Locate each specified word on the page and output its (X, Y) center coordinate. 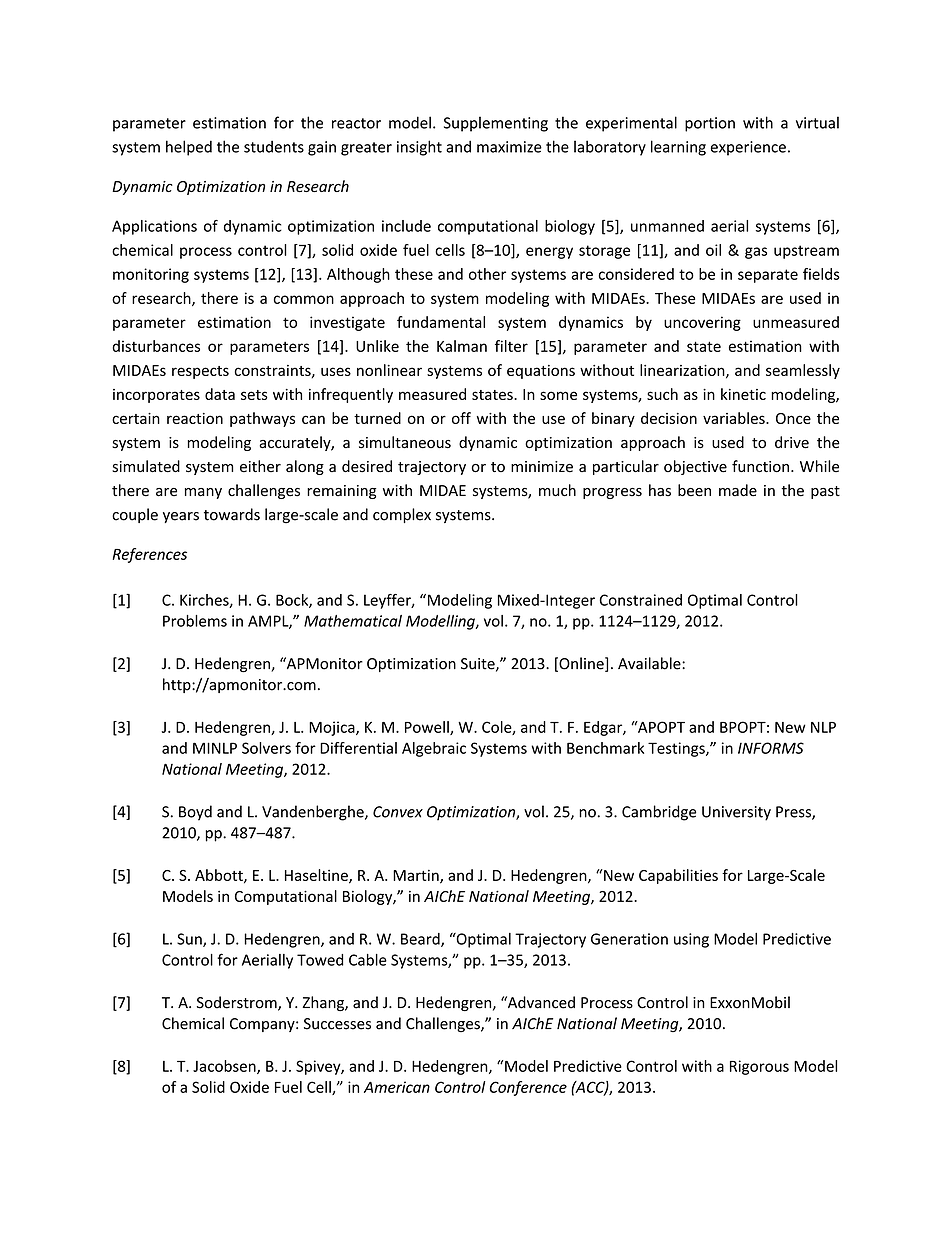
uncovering (702, 323)
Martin (417, 876)
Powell (428, 728)
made (738, 490)
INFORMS (771, 748)
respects (200, 372)
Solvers (266, 748)
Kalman (462, 346)
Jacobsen (225, 1067)
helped (189, 148)
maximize (509, 147)
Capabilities (678, 876)
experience (748, 148)
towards (232, 514)
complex (402, 515)
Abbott (220, 876)
